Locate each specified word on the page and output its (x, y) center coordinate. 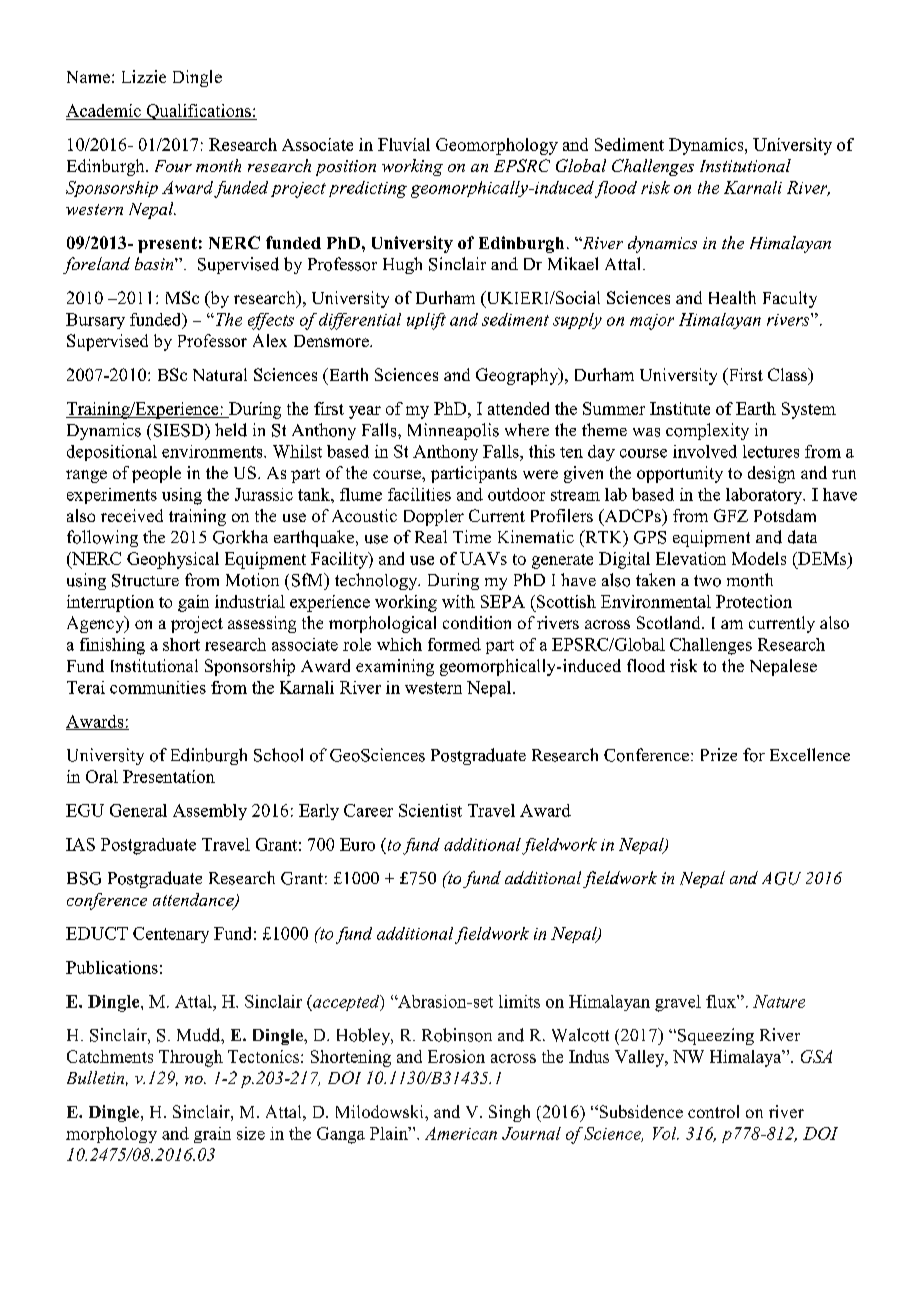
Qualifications (198, 112)
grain (212, 1135)
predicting (368, 189)
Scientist (430, 810)
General (138, 810)
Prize (719, 754)
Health (732, 297)
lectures (771, 451)
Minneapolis (453, 431)
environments (213, 451)
